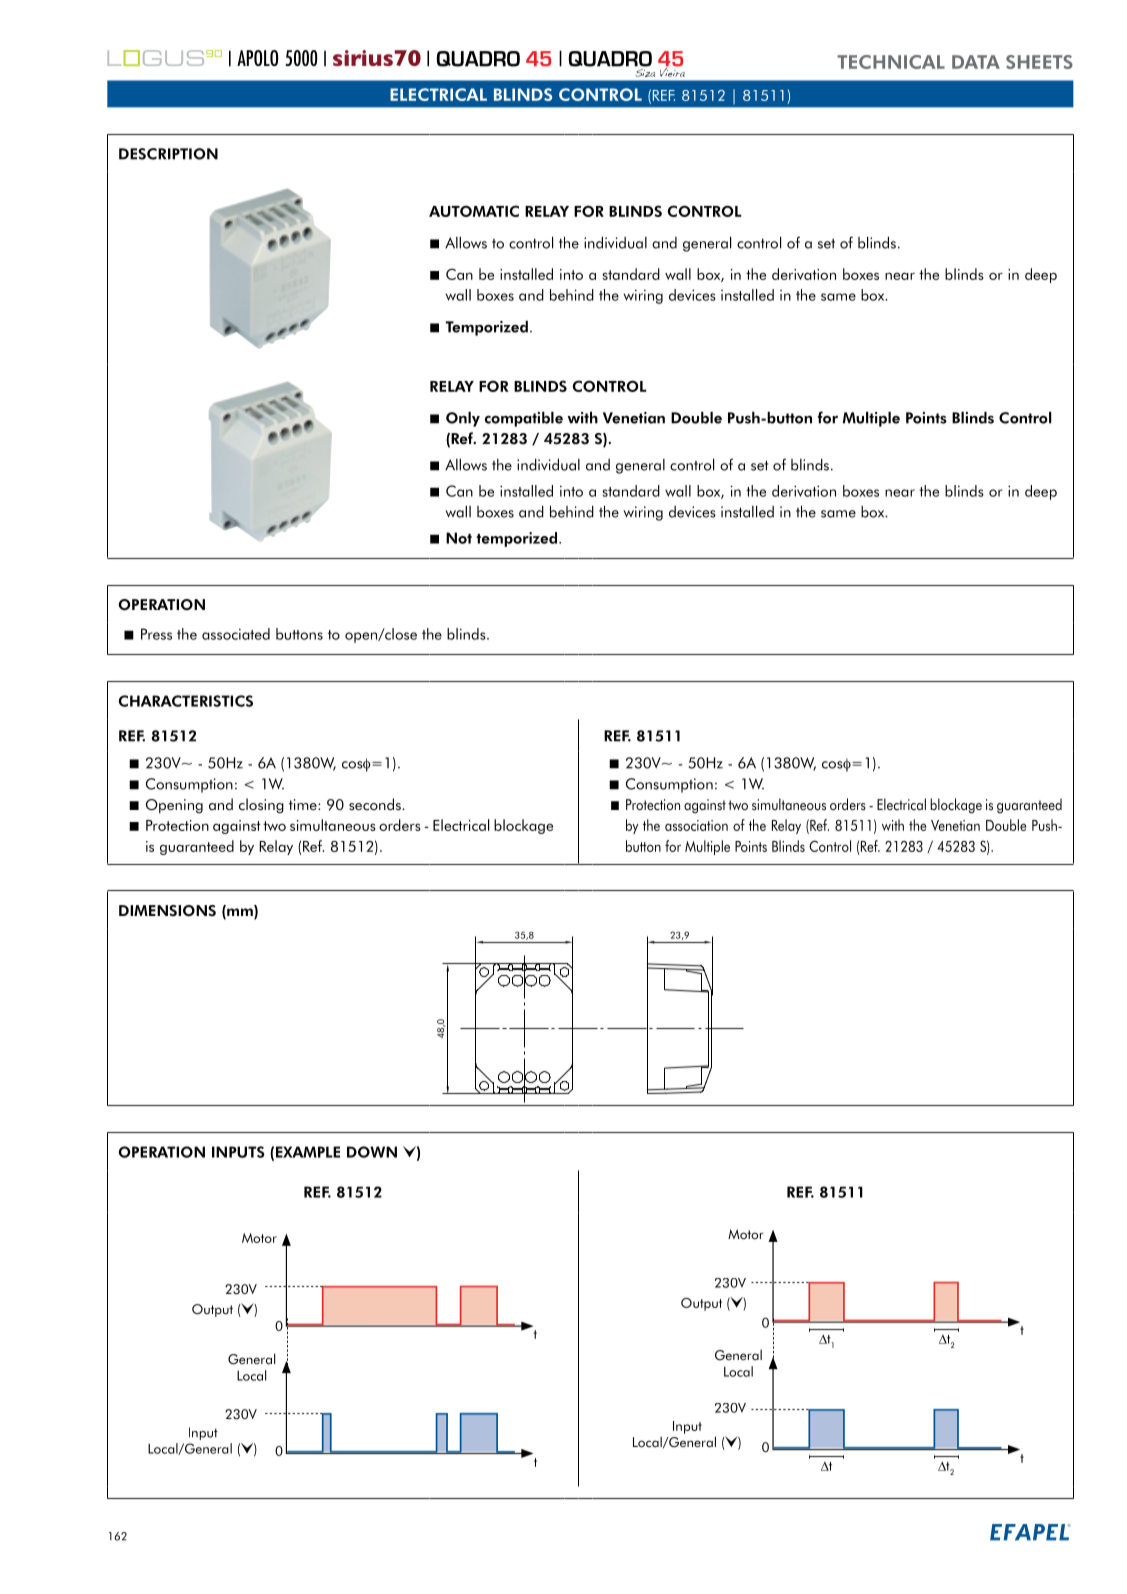  I want to click on seconds, so click(376, 804).
